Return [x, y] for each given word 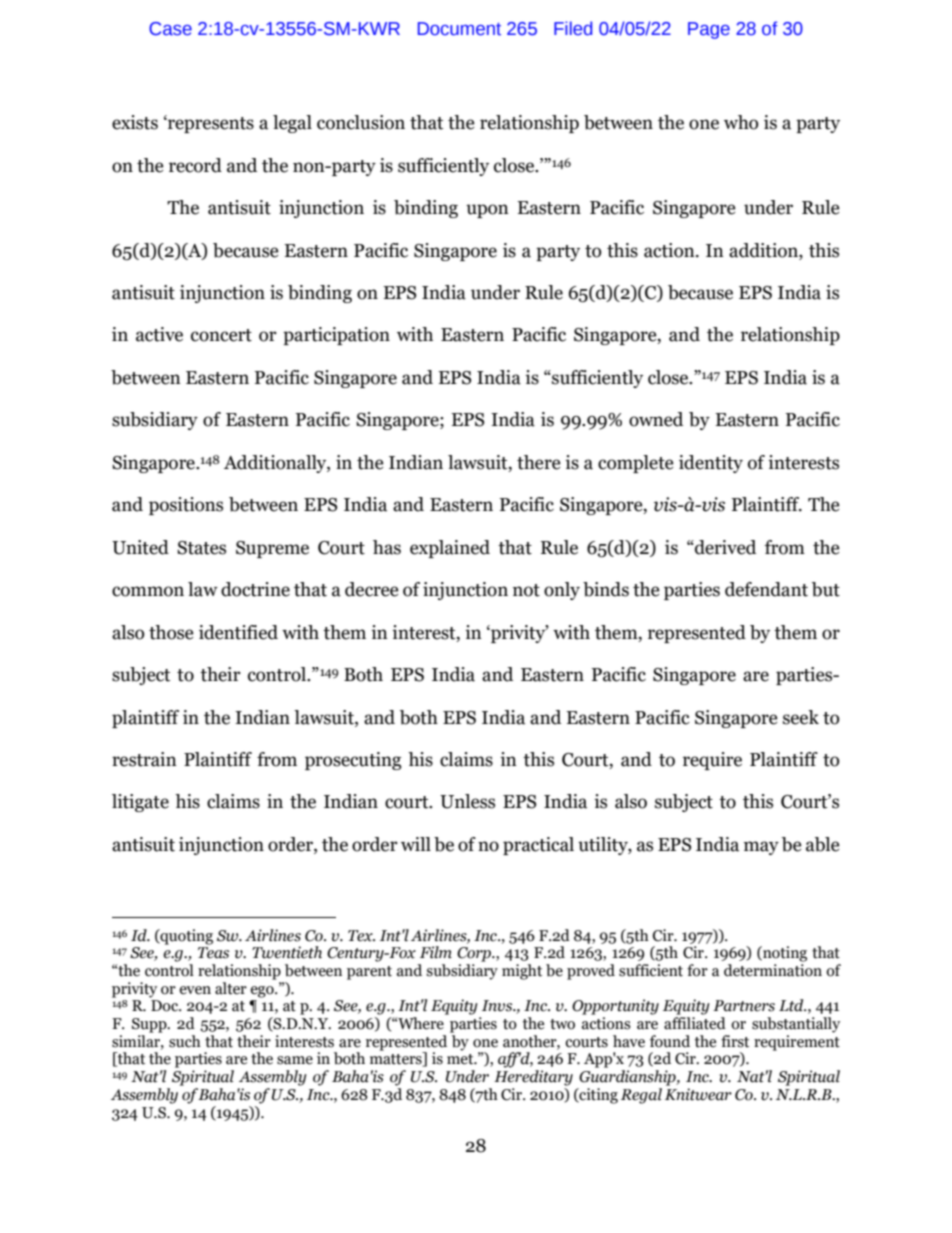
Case [170, 29]
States [201, 548]
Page [709, 30]
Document [459, 29]
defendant [766, 589]
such [185, 1041]
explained [450, 549]
